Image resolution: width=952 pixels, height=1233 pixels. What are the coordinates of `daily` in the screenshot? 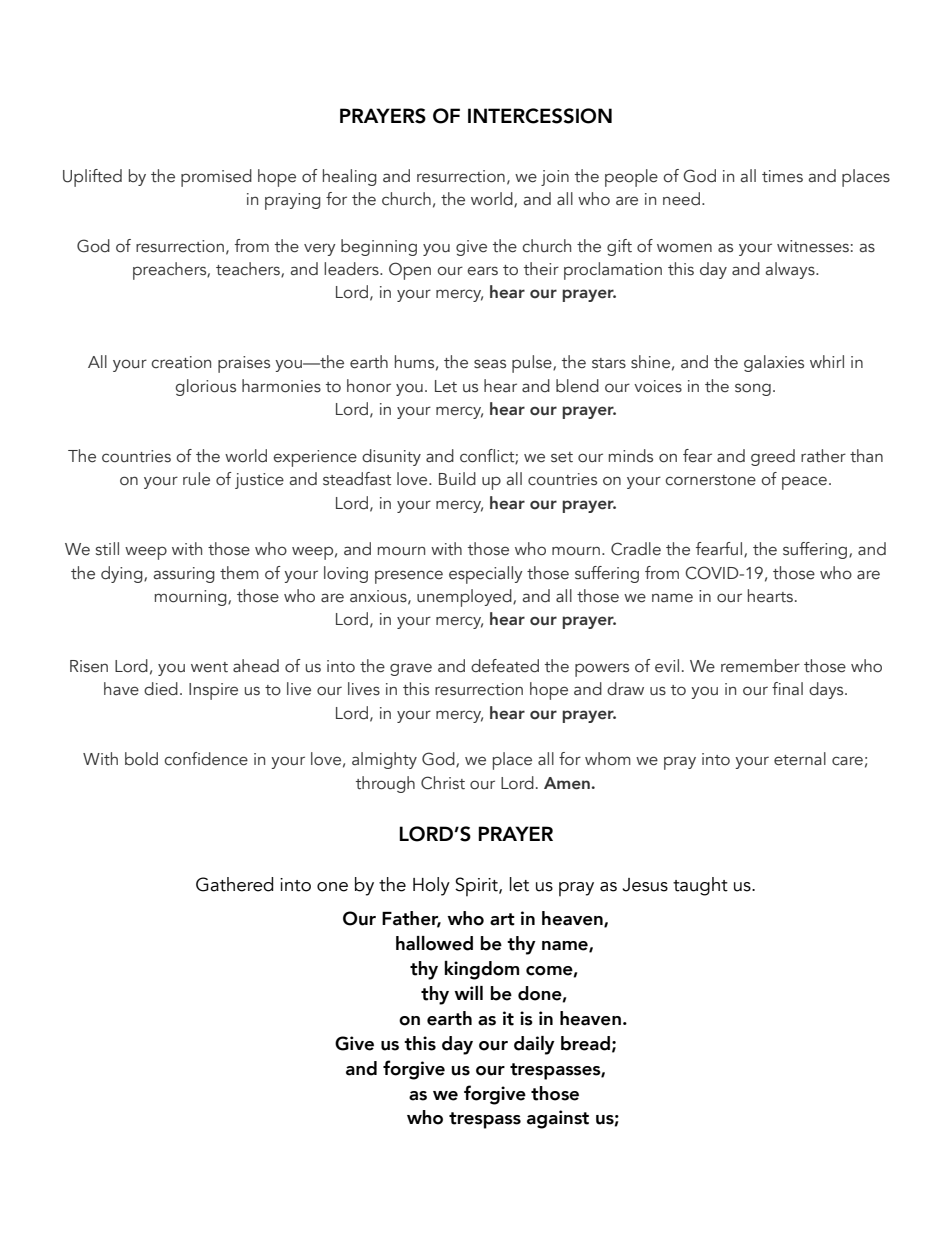 It's located at (534, 1045).
